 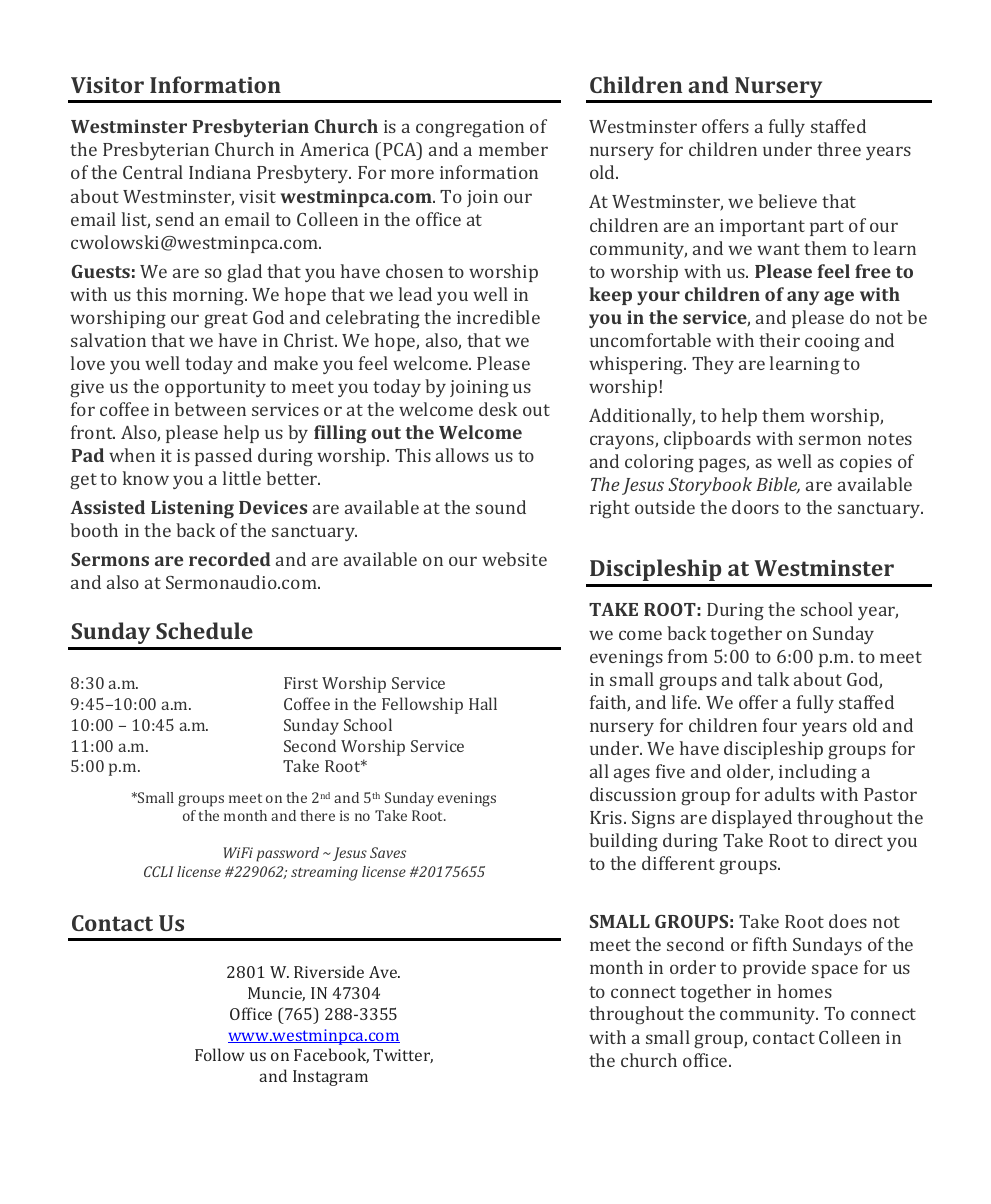 What do you see at coordinates (219, 1054) in the screenshot?
I see `Follow` at bounding box center [219, 1054].
